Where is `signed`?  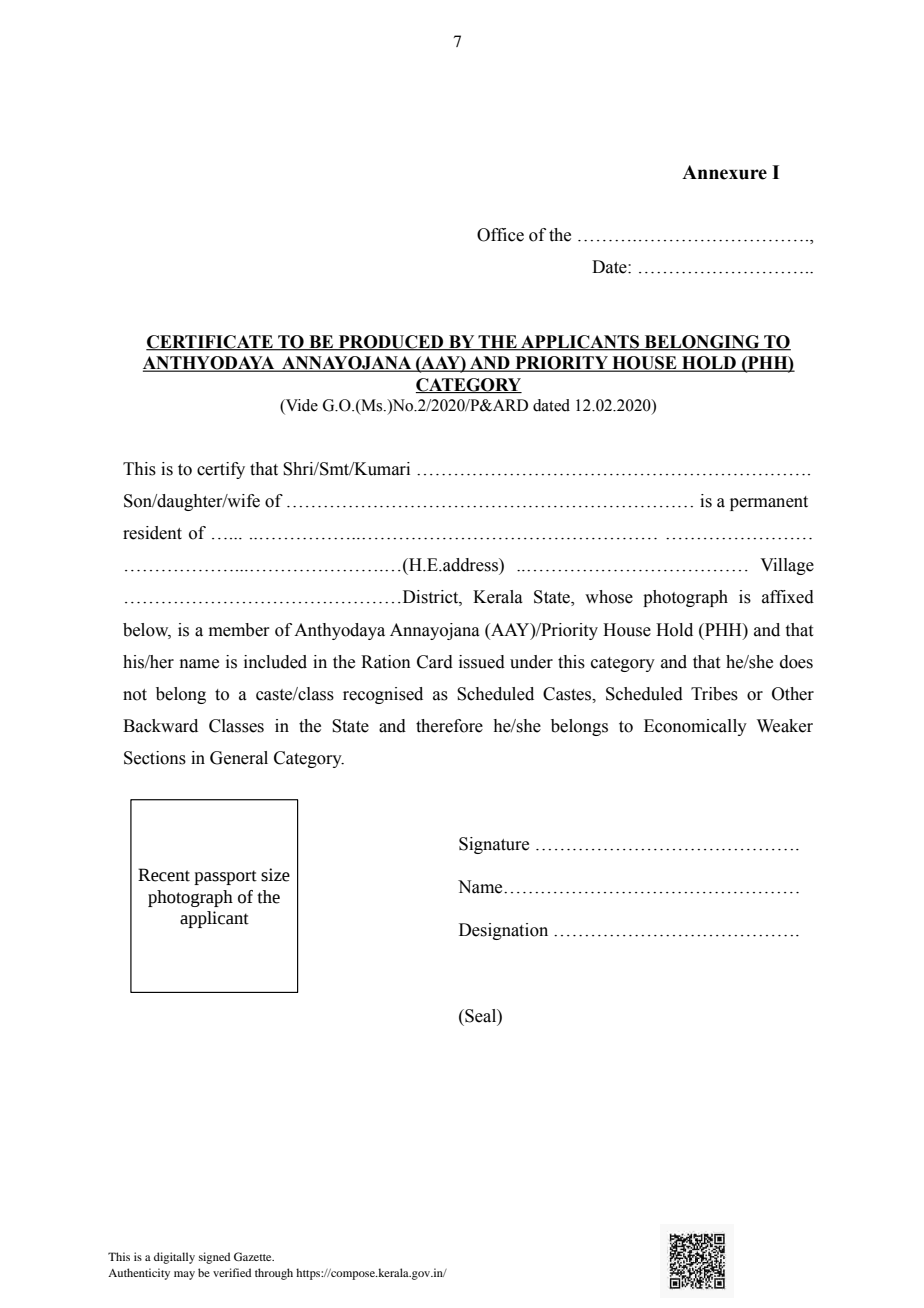 signed is located at coordinates (214, 1258).
